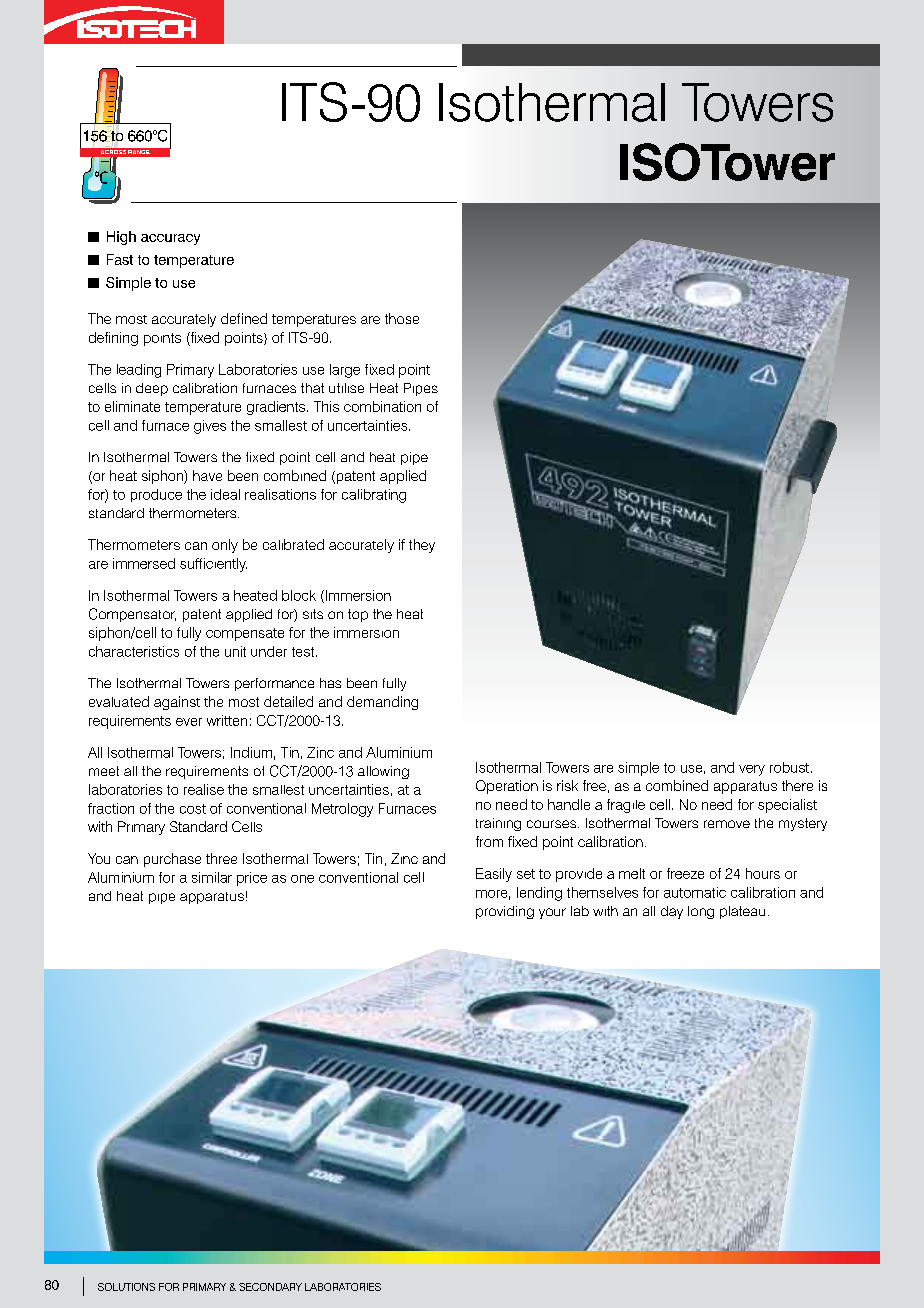 This screenshot has width=924, height=1308. I want to click on combination, so click(382, 406).
